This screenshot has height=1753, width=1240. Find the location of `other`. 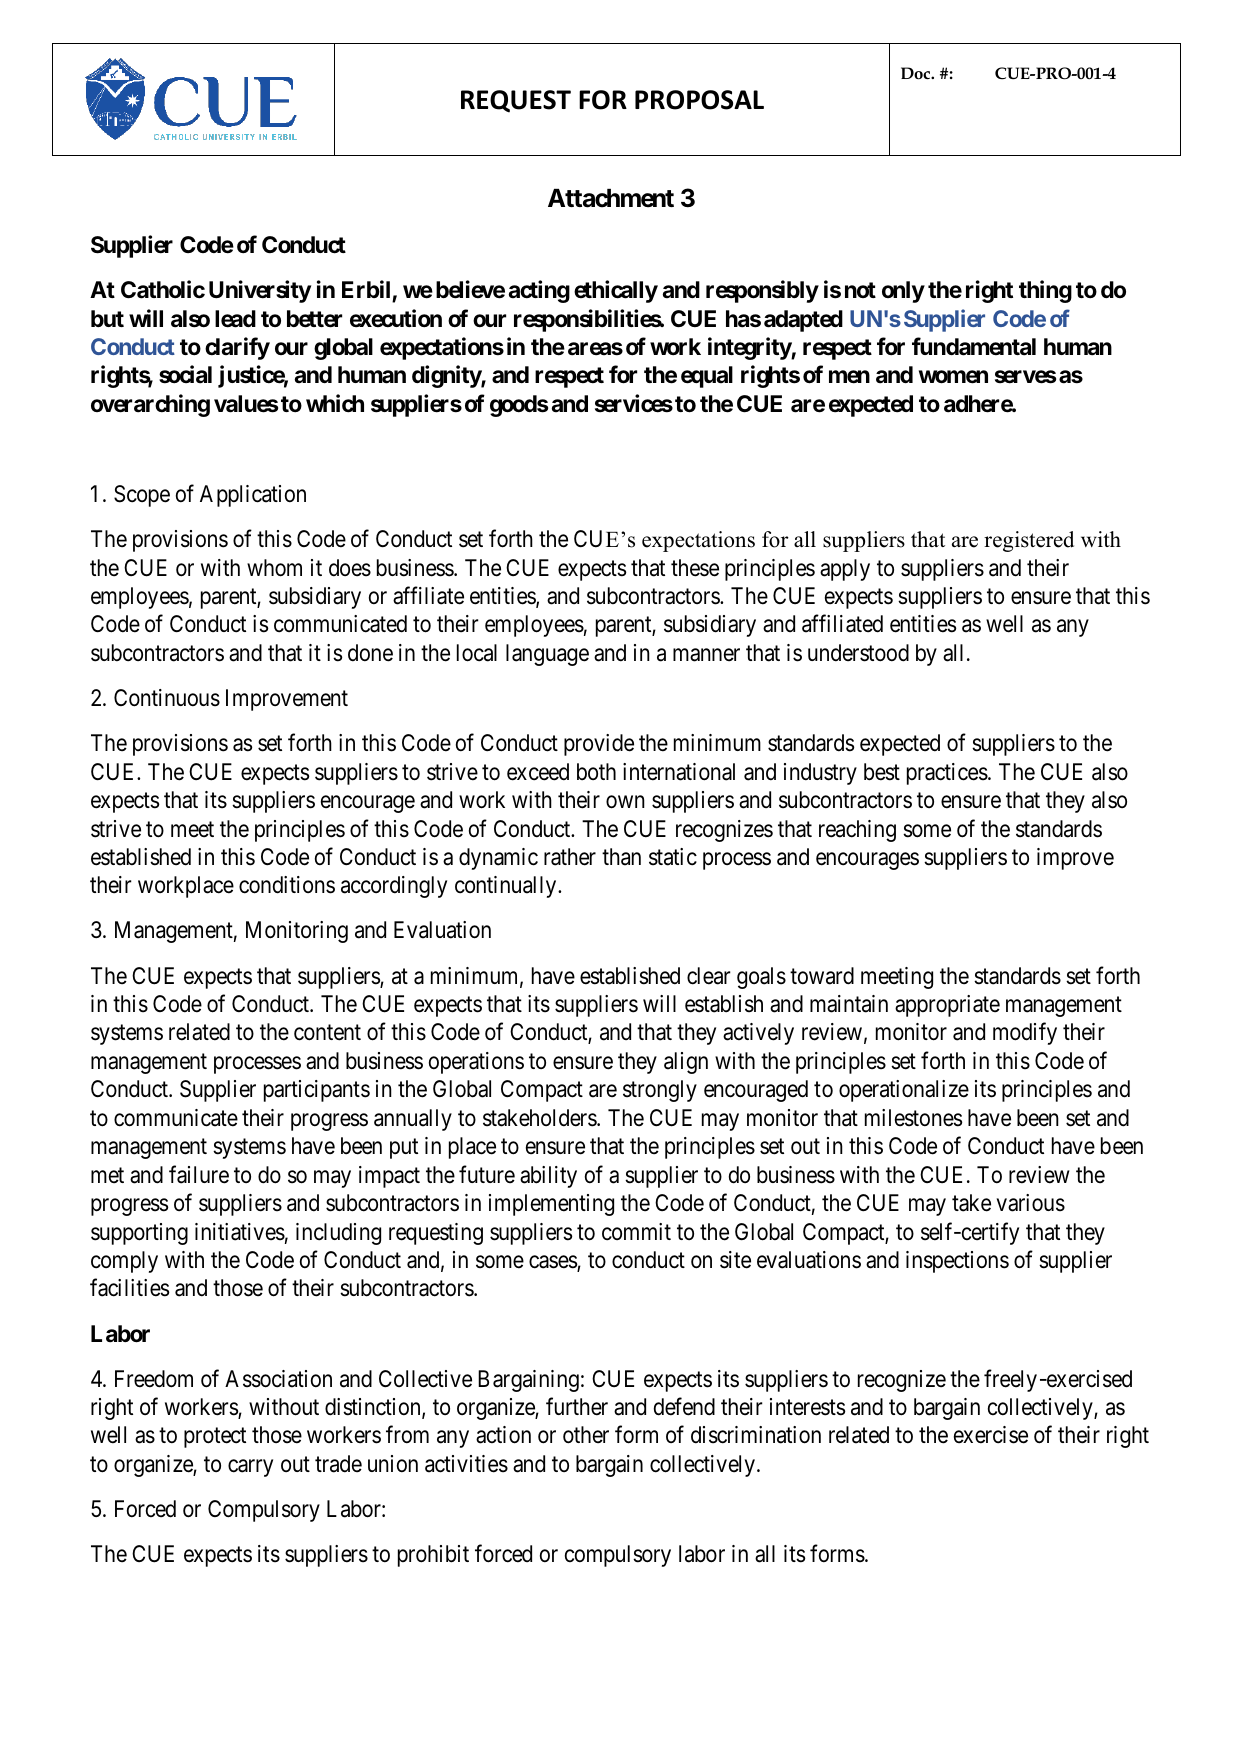

other is located at coordinates (586, 1435).
